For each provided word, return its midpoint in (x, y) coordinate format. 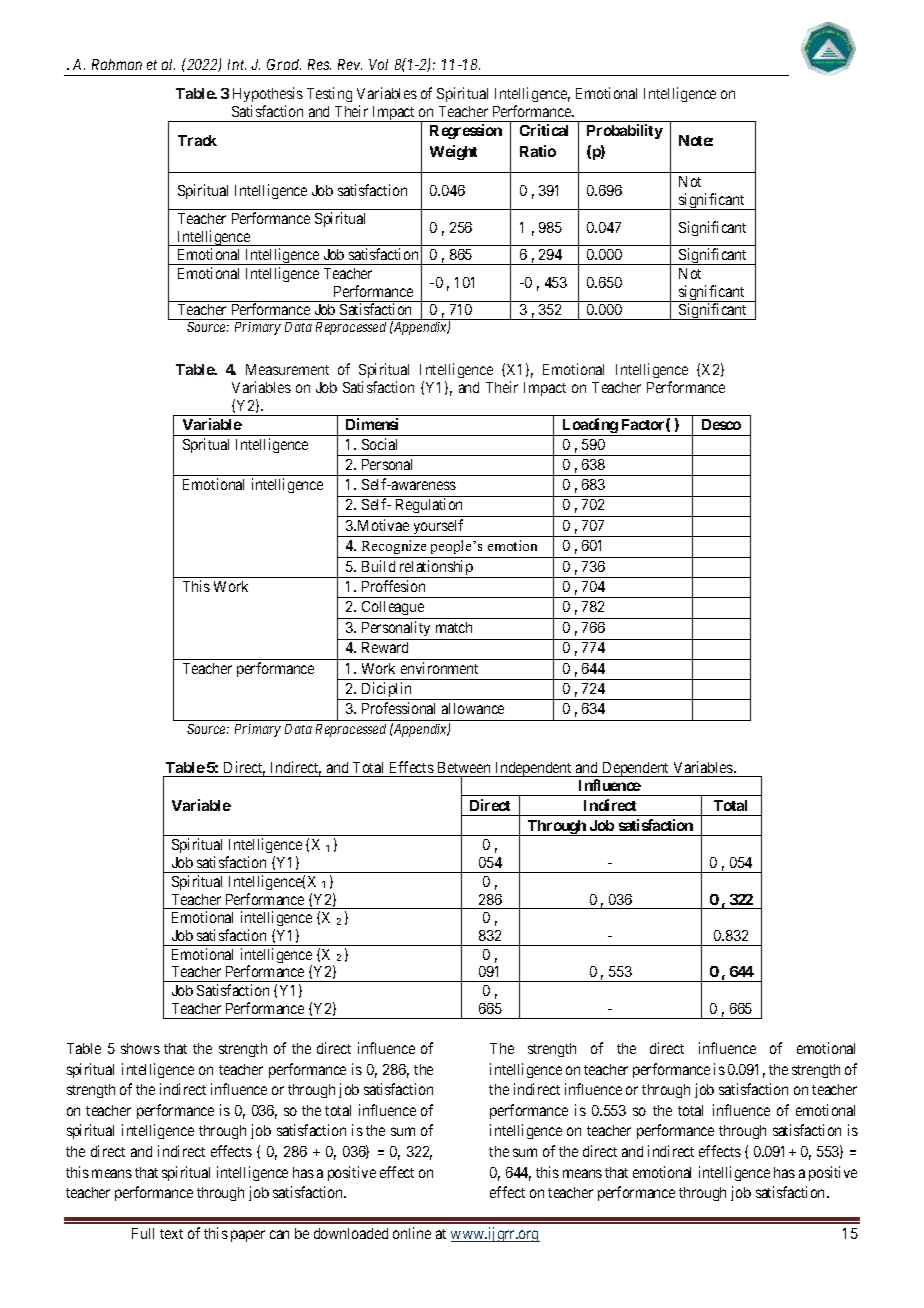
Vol (378, 64)
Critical (544, 130)
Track (197, 140)
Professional (398, 708)
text (171, 1234)
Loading (590, 427)
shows (140, 1048)
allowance (473, 708)
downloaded (351, 1233)
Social (379, 444)
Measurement (287, 369)
